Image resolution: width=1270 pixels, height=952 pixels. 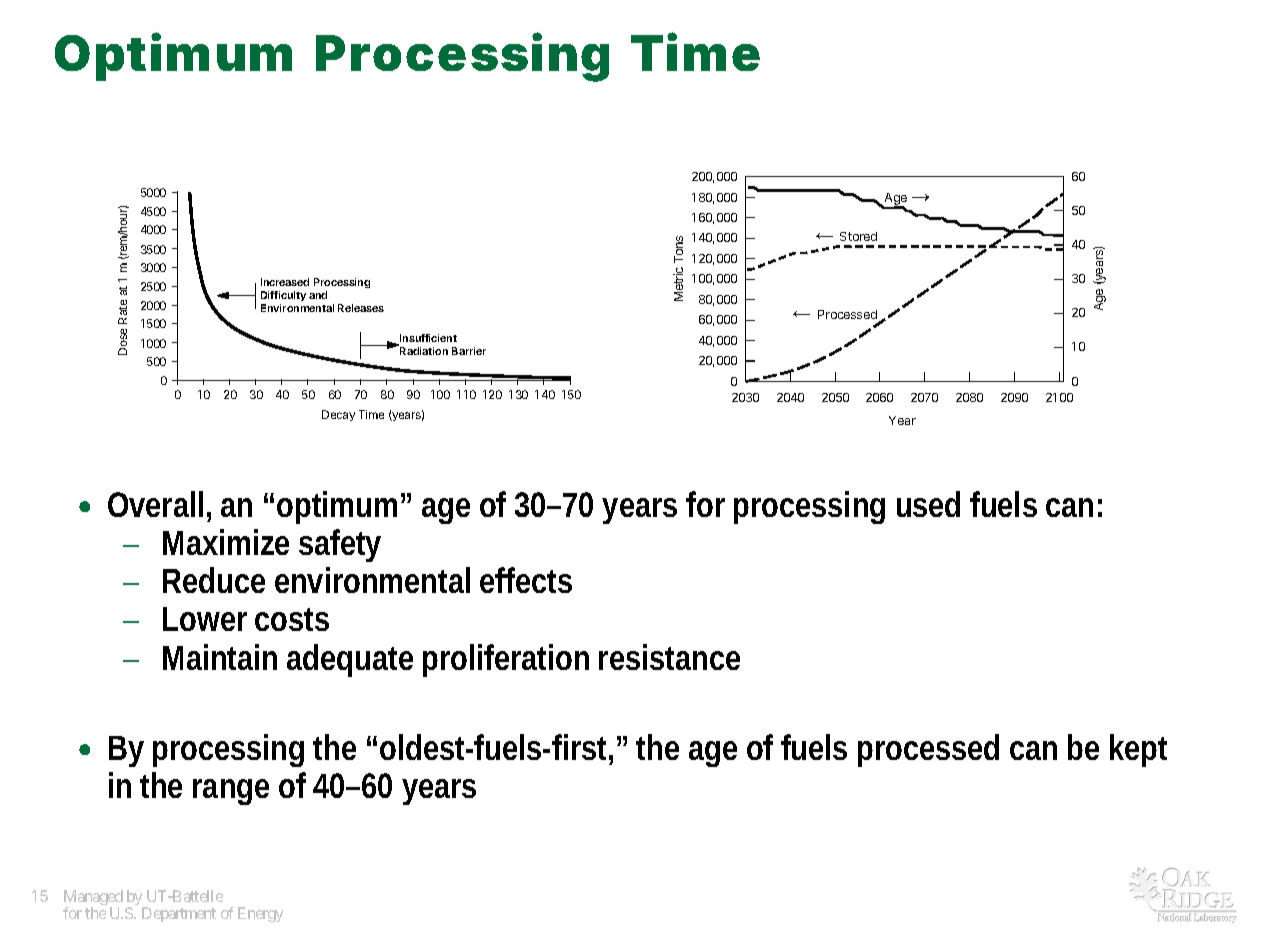 I want to click on kept, so click(x=1138, y=750).
